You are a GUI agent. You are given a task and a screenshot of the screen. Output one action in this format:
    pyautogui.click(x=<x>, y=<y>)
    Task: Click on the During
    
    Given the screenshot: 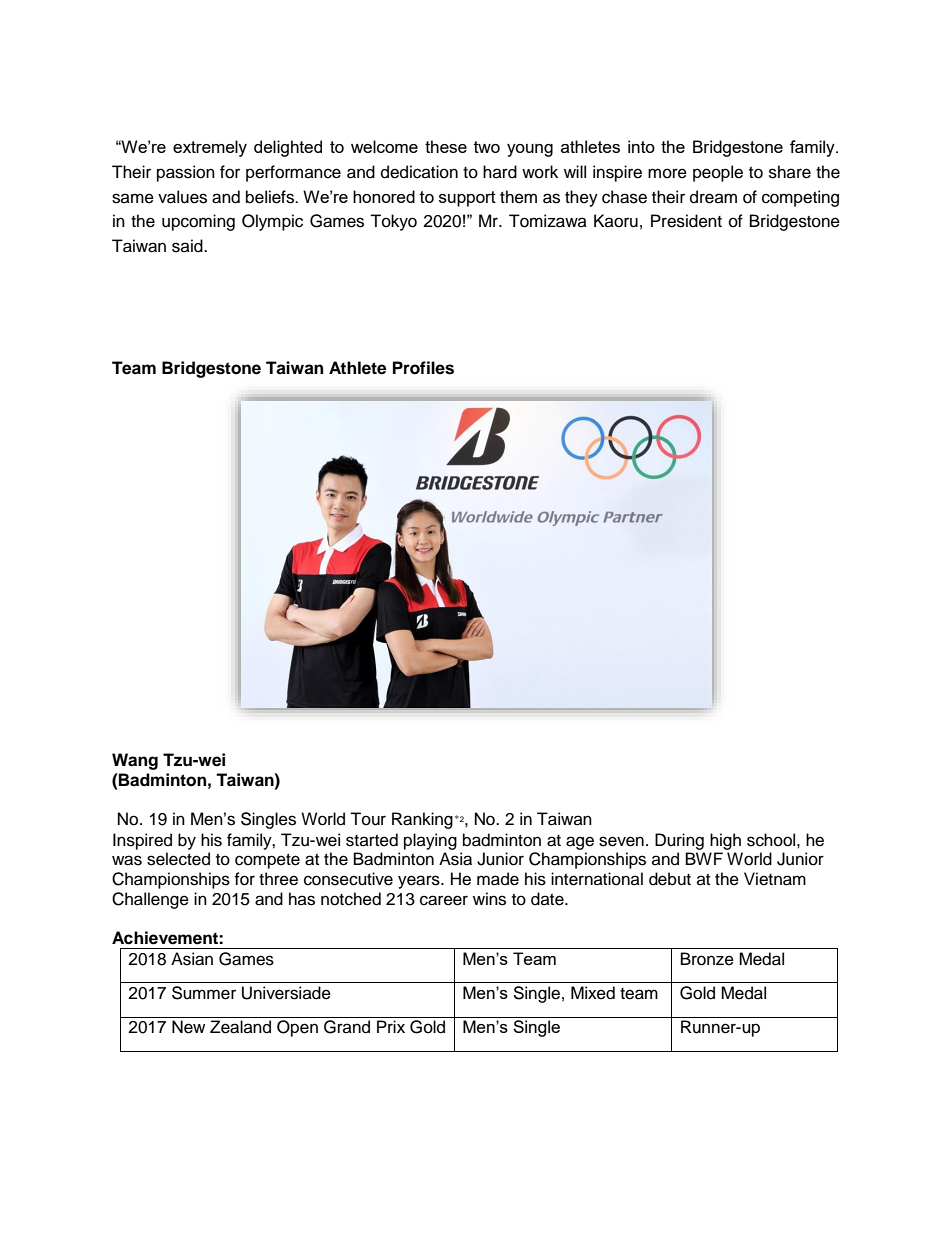 What is the action you would take?
    pyautogui.click(x=679, y=841)
